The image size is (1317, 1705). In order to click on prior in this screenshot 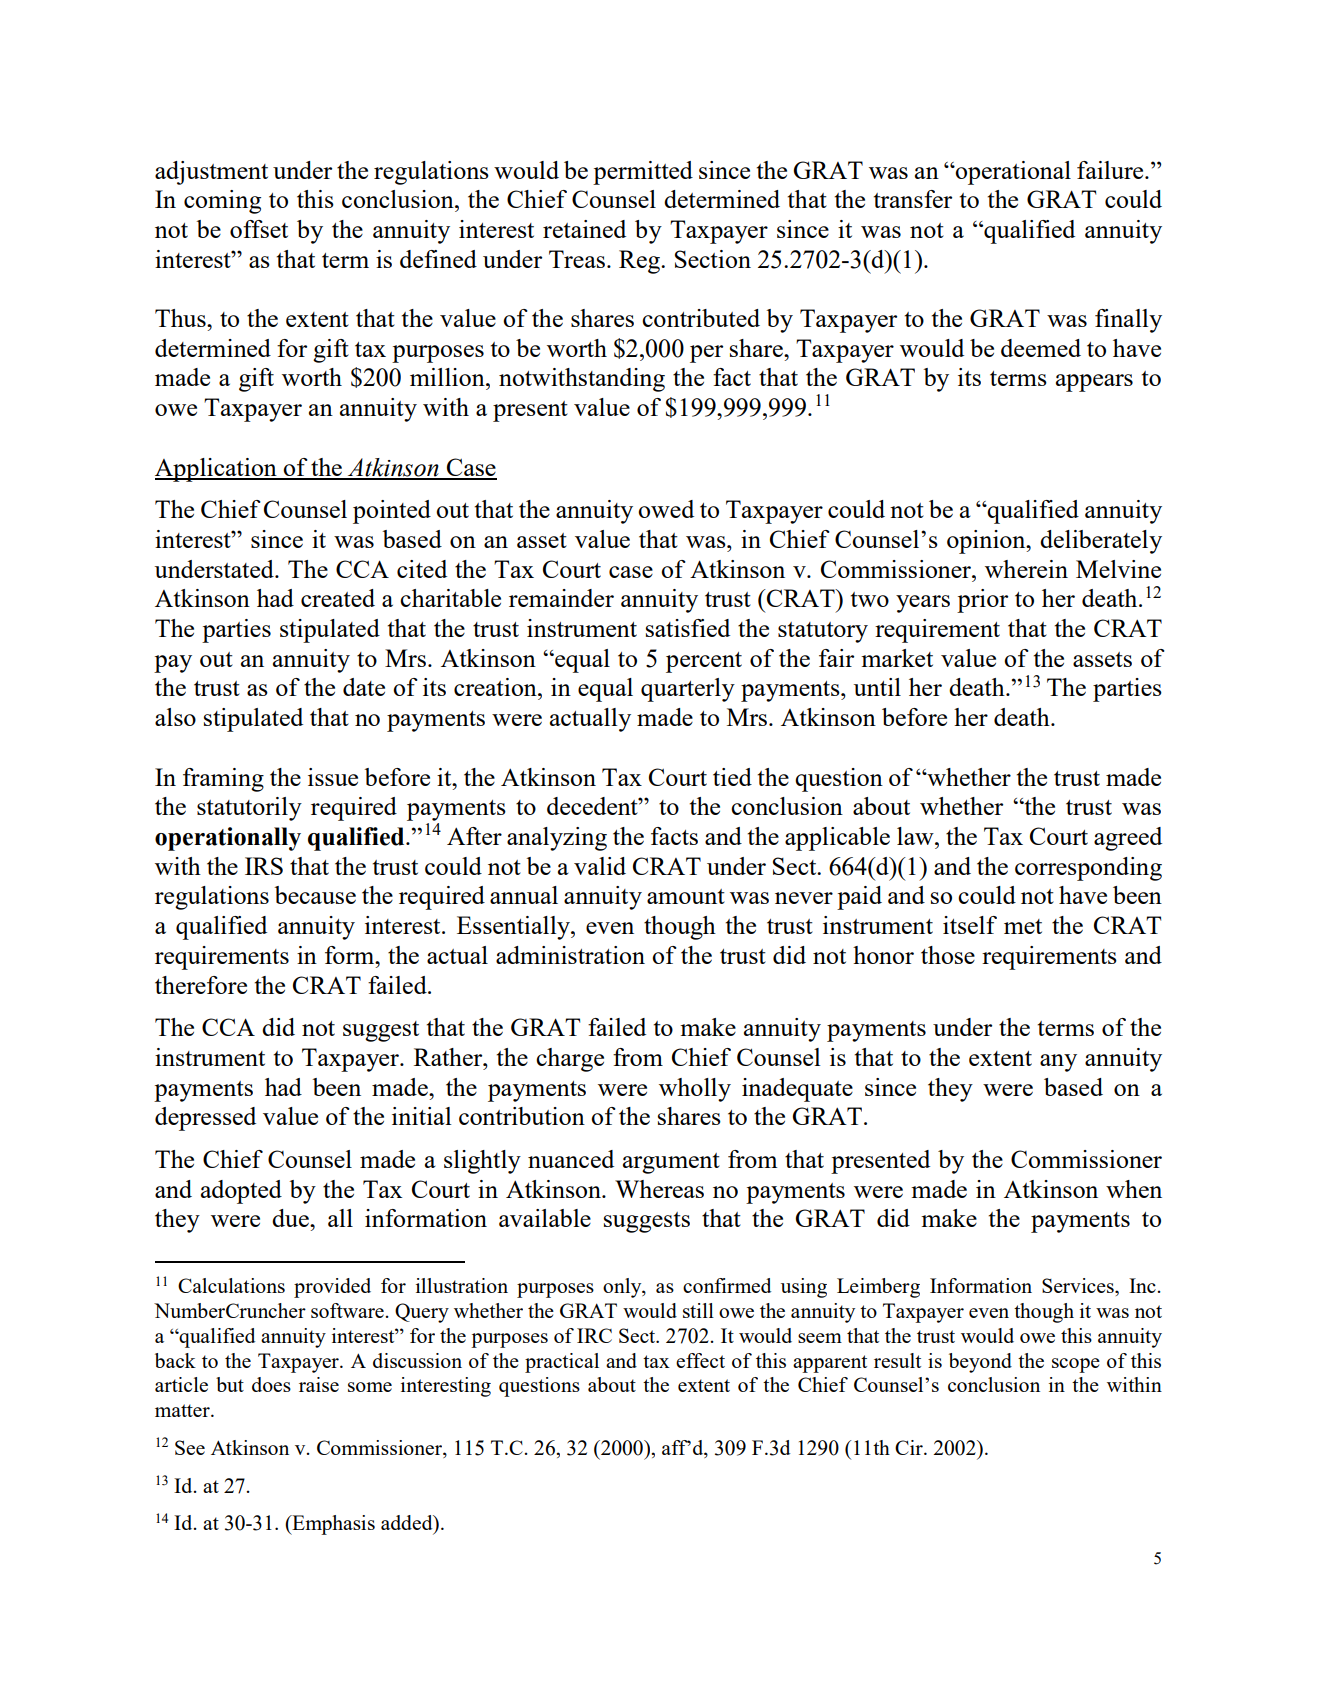, I will do `click(982, 601)`.
